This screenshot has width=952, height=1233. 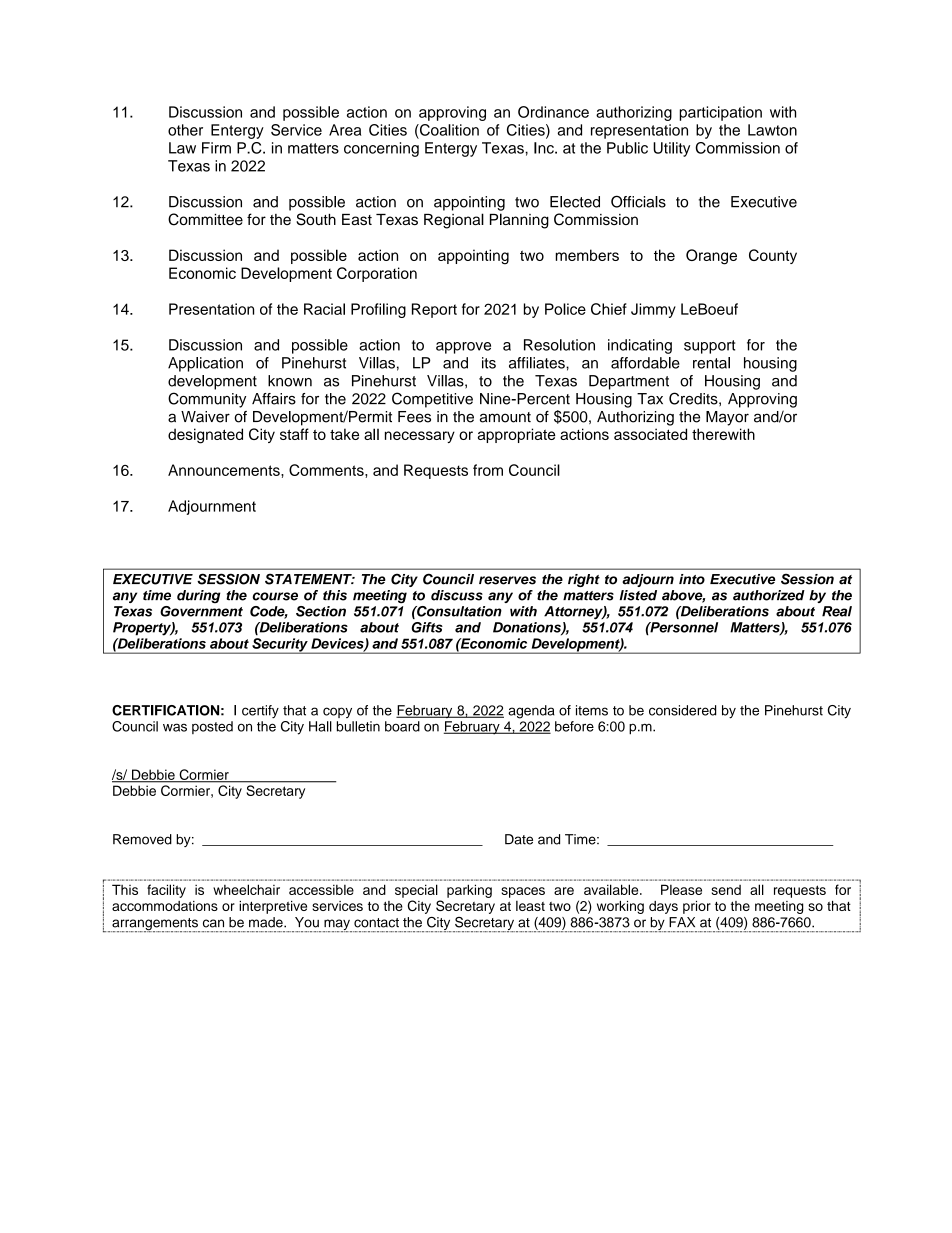 I want to click on designated, so click(x=205, y=436).
